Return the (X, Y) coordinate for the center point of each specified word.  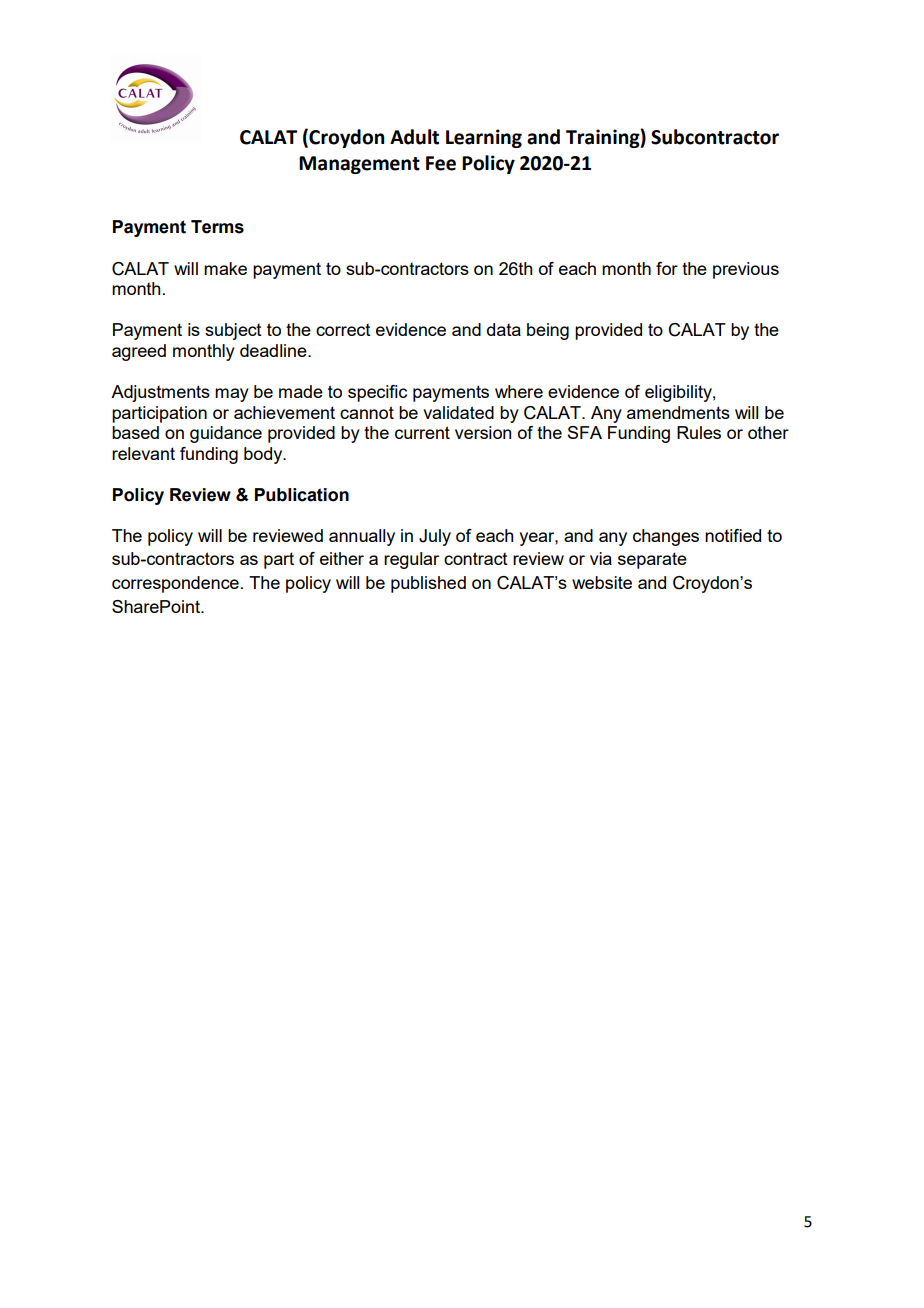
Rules (699, 432)
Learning (484, 138)
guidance (226, 434)
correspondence (175, 584)
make (225, 268)
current (422, 432)
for (667, 268)
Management (359, 165)
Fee (441, 163)
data (504, 329)
